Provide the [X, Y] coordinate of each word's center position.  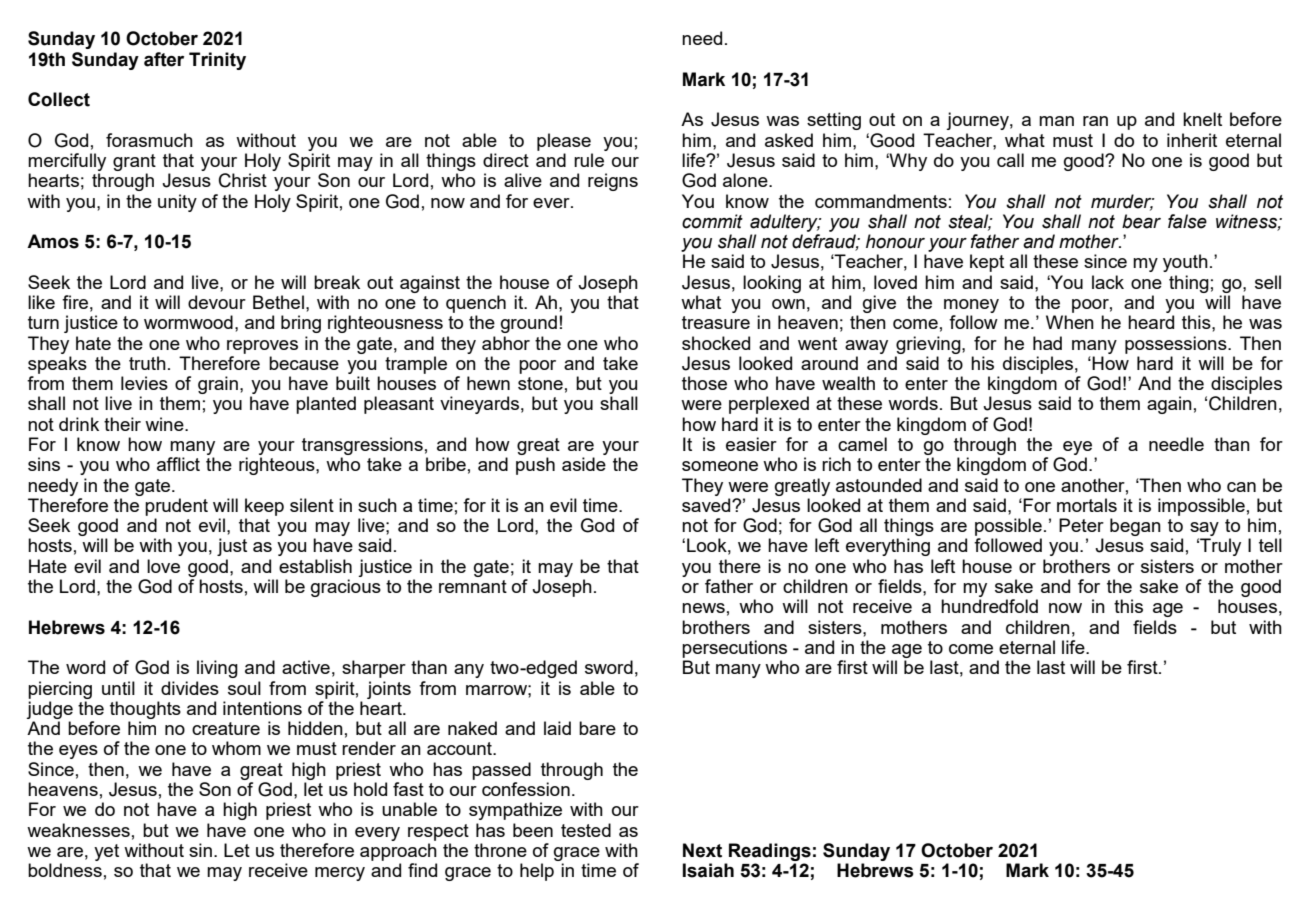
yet [106, 852]
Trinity [217, 61]
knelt [1202, 119]
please [564, 142]
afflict [178, 464]
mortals [1087, 505]
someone [720, 466]
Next [702, 850]
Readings [770, 852]
